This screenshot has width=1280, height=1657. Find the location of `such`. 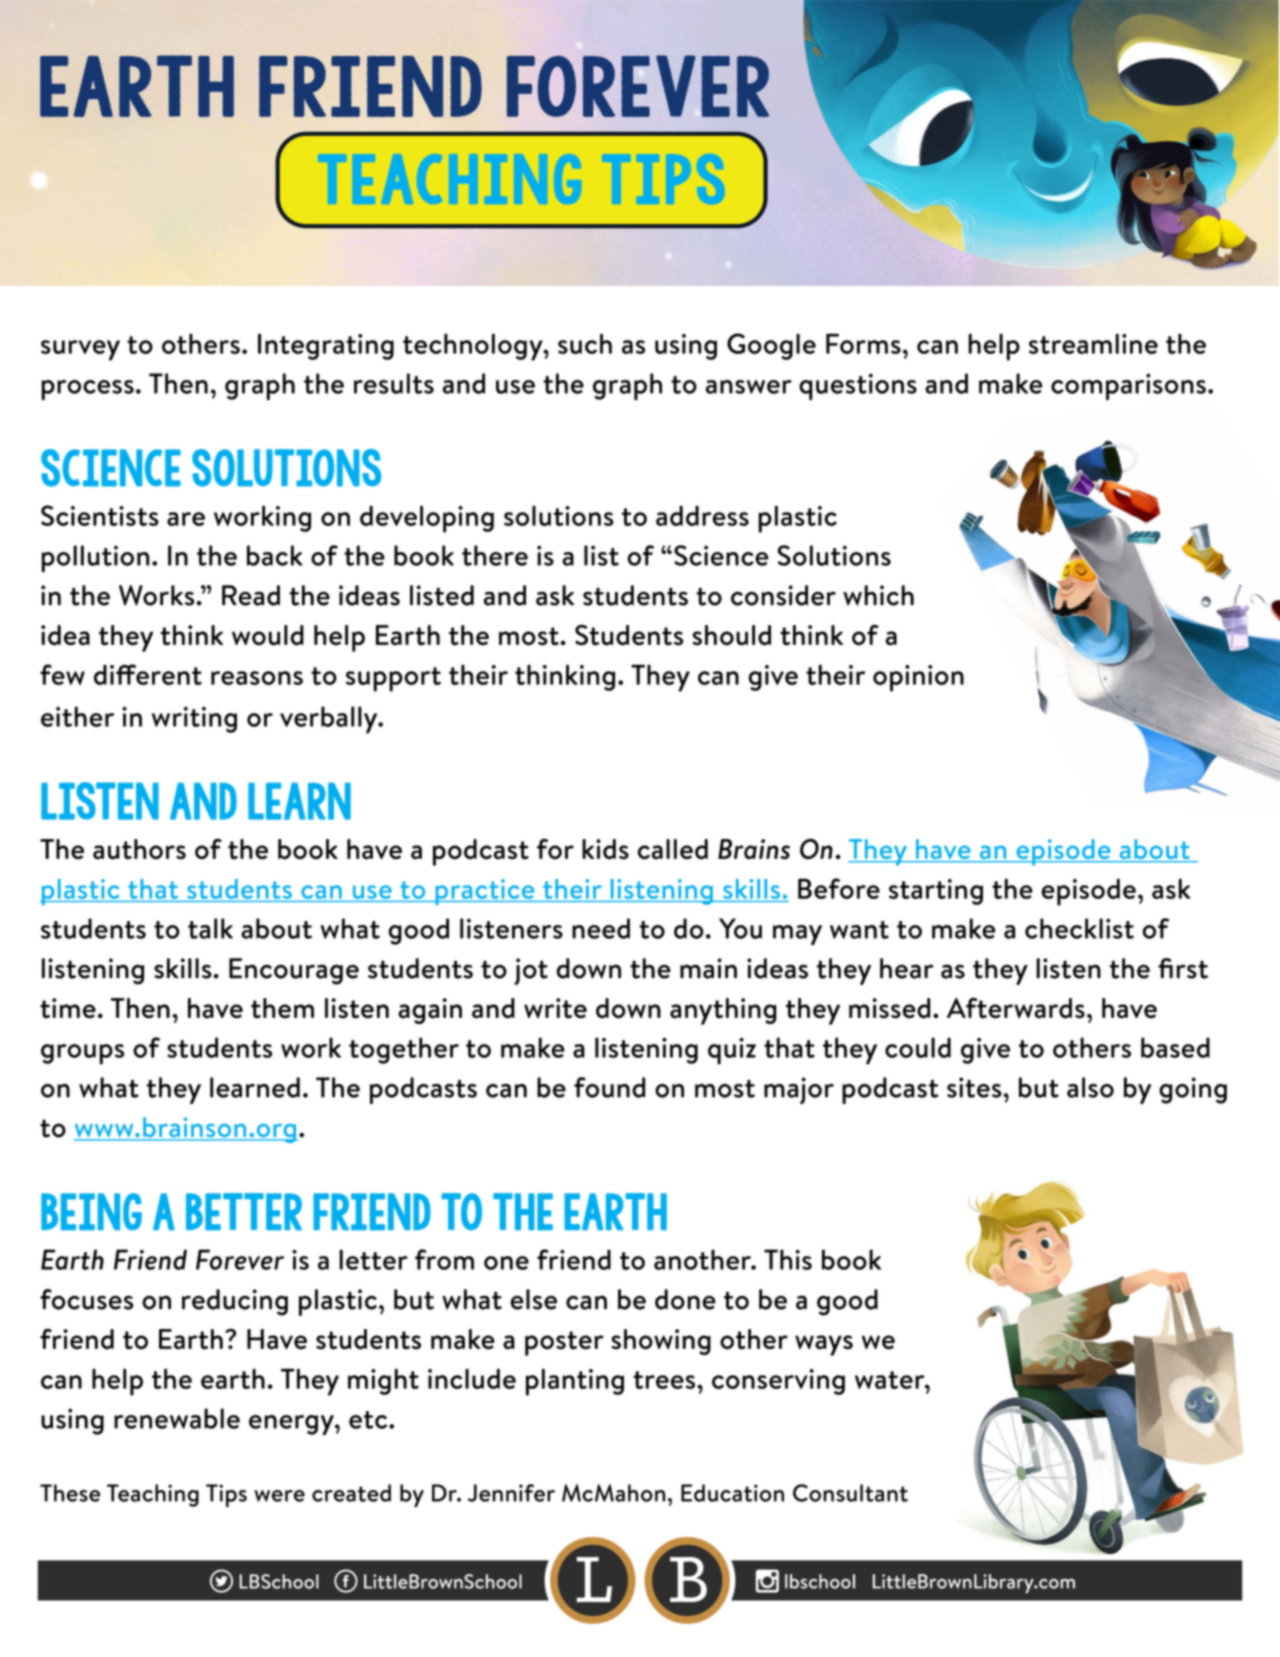

such is located at coordinates (585, 343).
